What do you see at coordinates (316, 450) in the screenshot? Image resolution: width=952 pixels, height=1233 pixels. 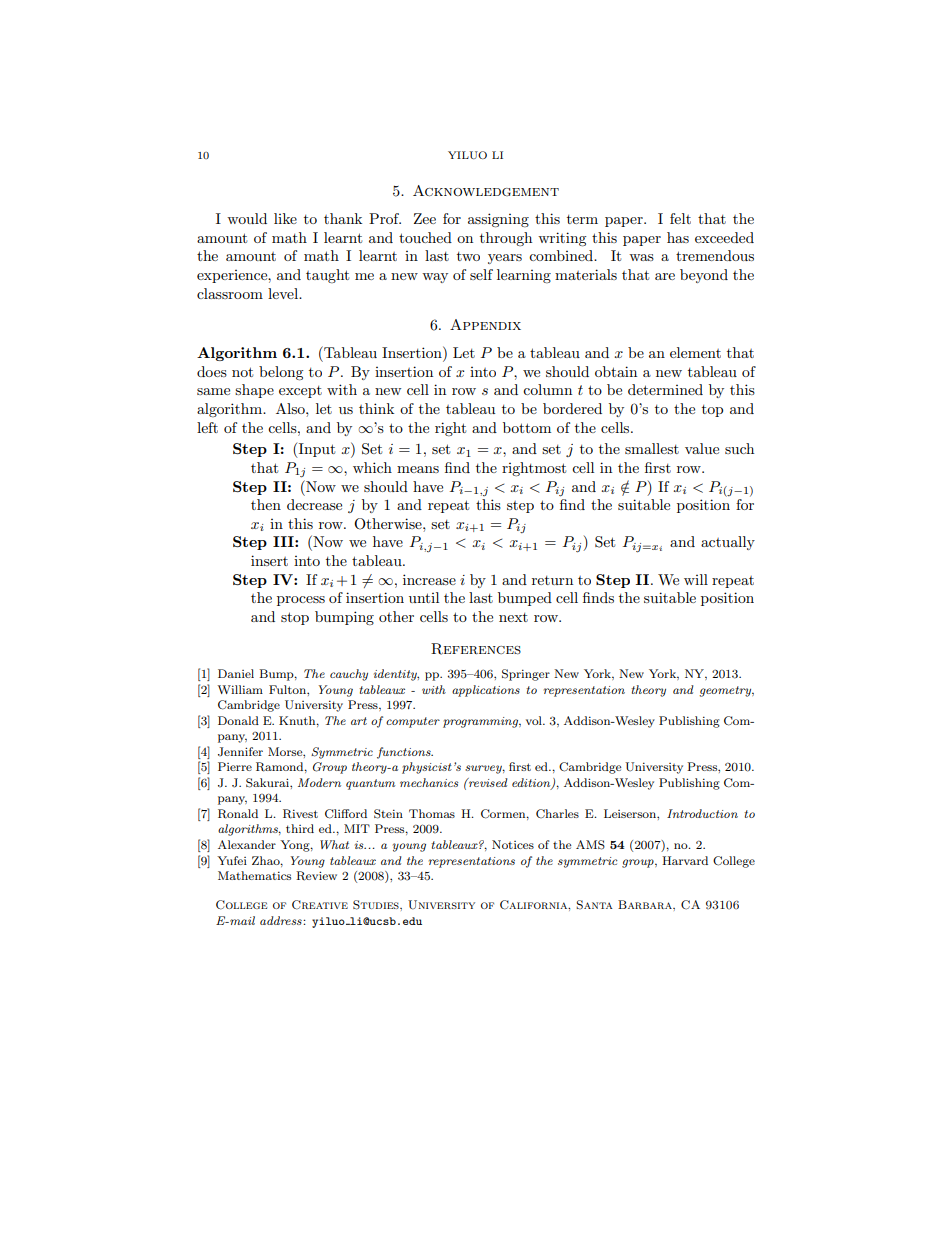 I see `Input` at bounding box center [316, 450].
